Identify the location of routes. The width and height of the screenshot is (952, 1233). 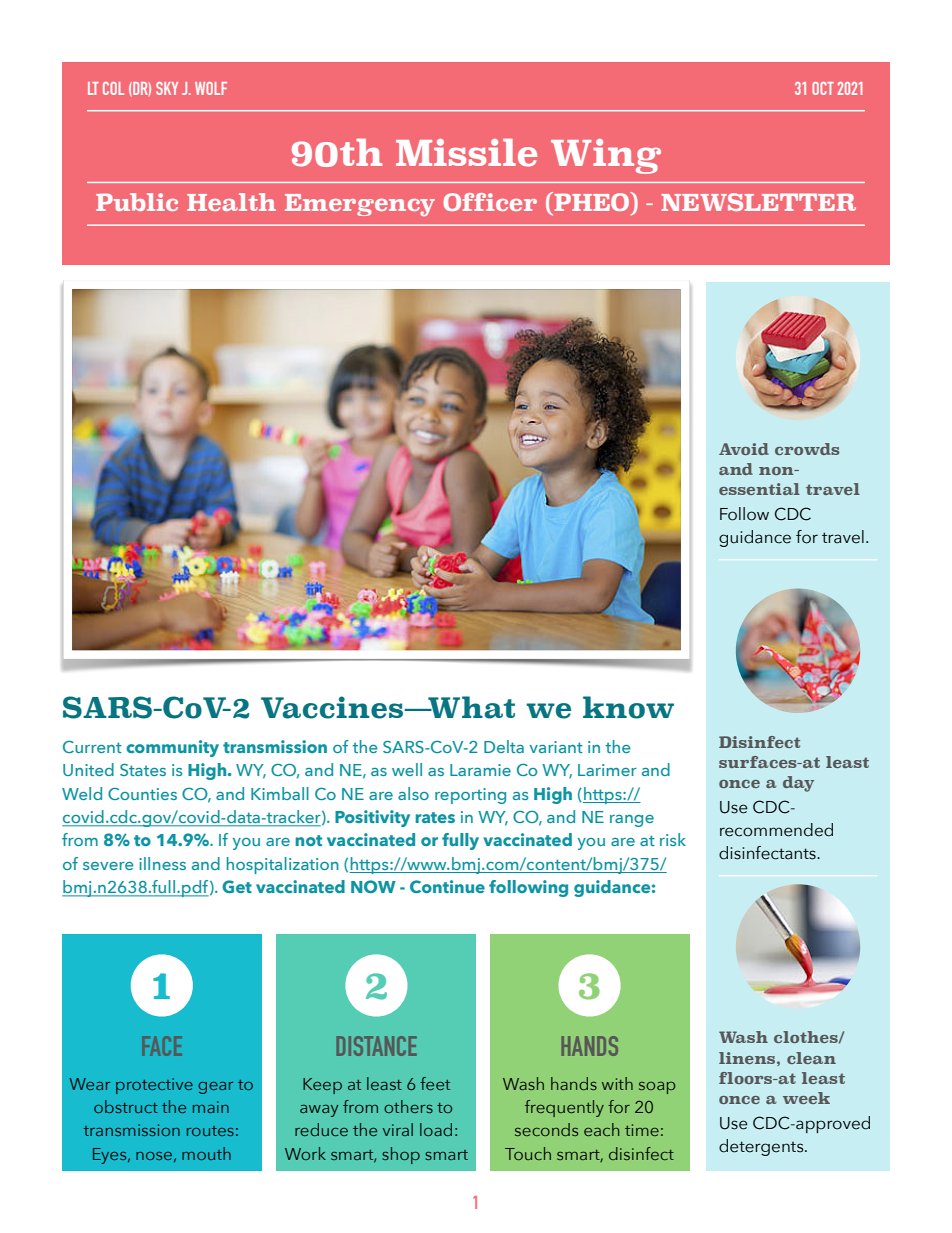
(210, 1131).
